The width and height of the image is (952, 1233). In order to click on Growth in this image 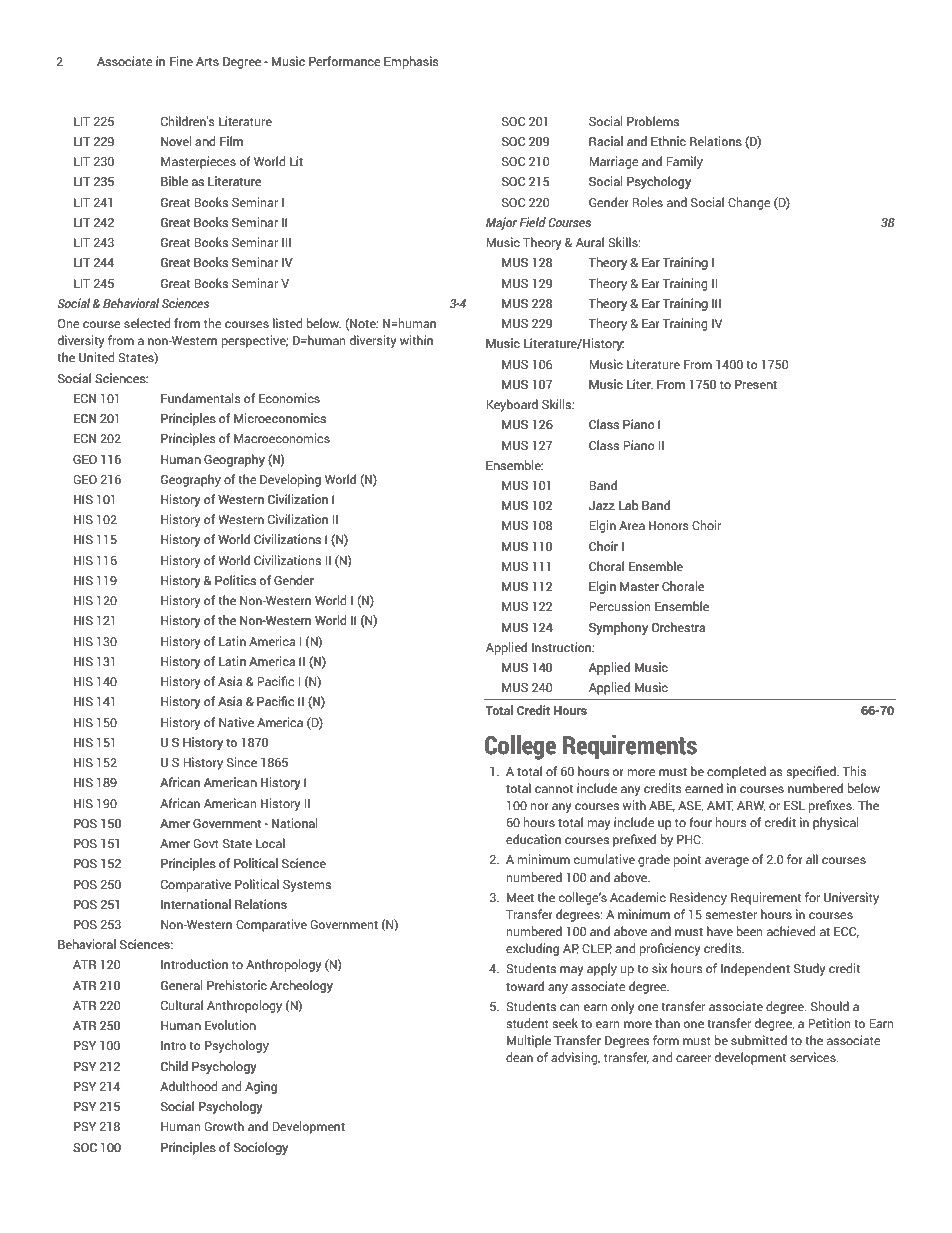, I will do `click(224, 1126)`.
